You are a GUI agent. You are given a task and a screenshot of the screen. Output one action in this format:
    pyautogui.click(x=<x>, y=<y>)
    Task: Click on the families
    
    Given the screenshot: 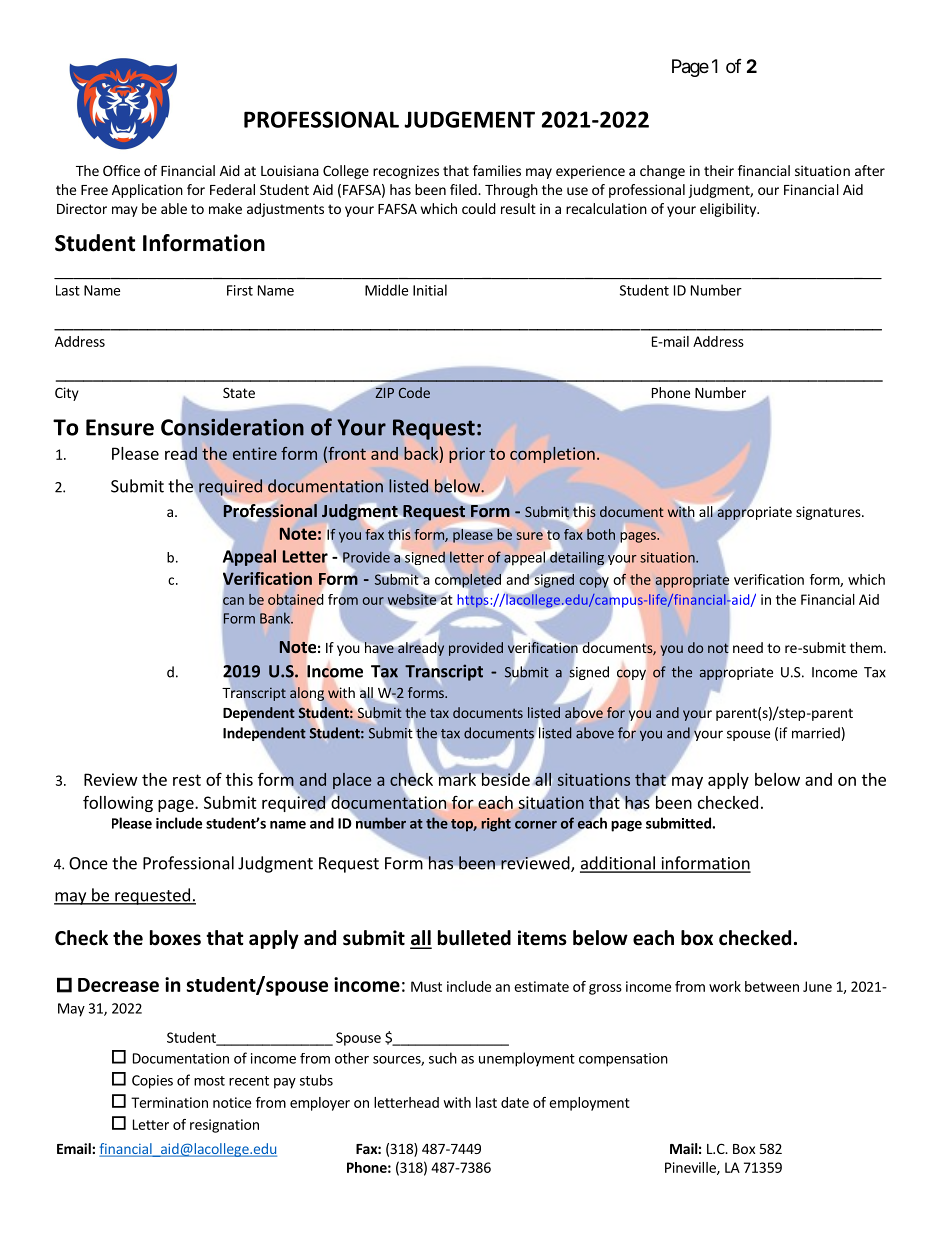 What is the action you would take?
    pyautogui.click(x=497, y=170)
